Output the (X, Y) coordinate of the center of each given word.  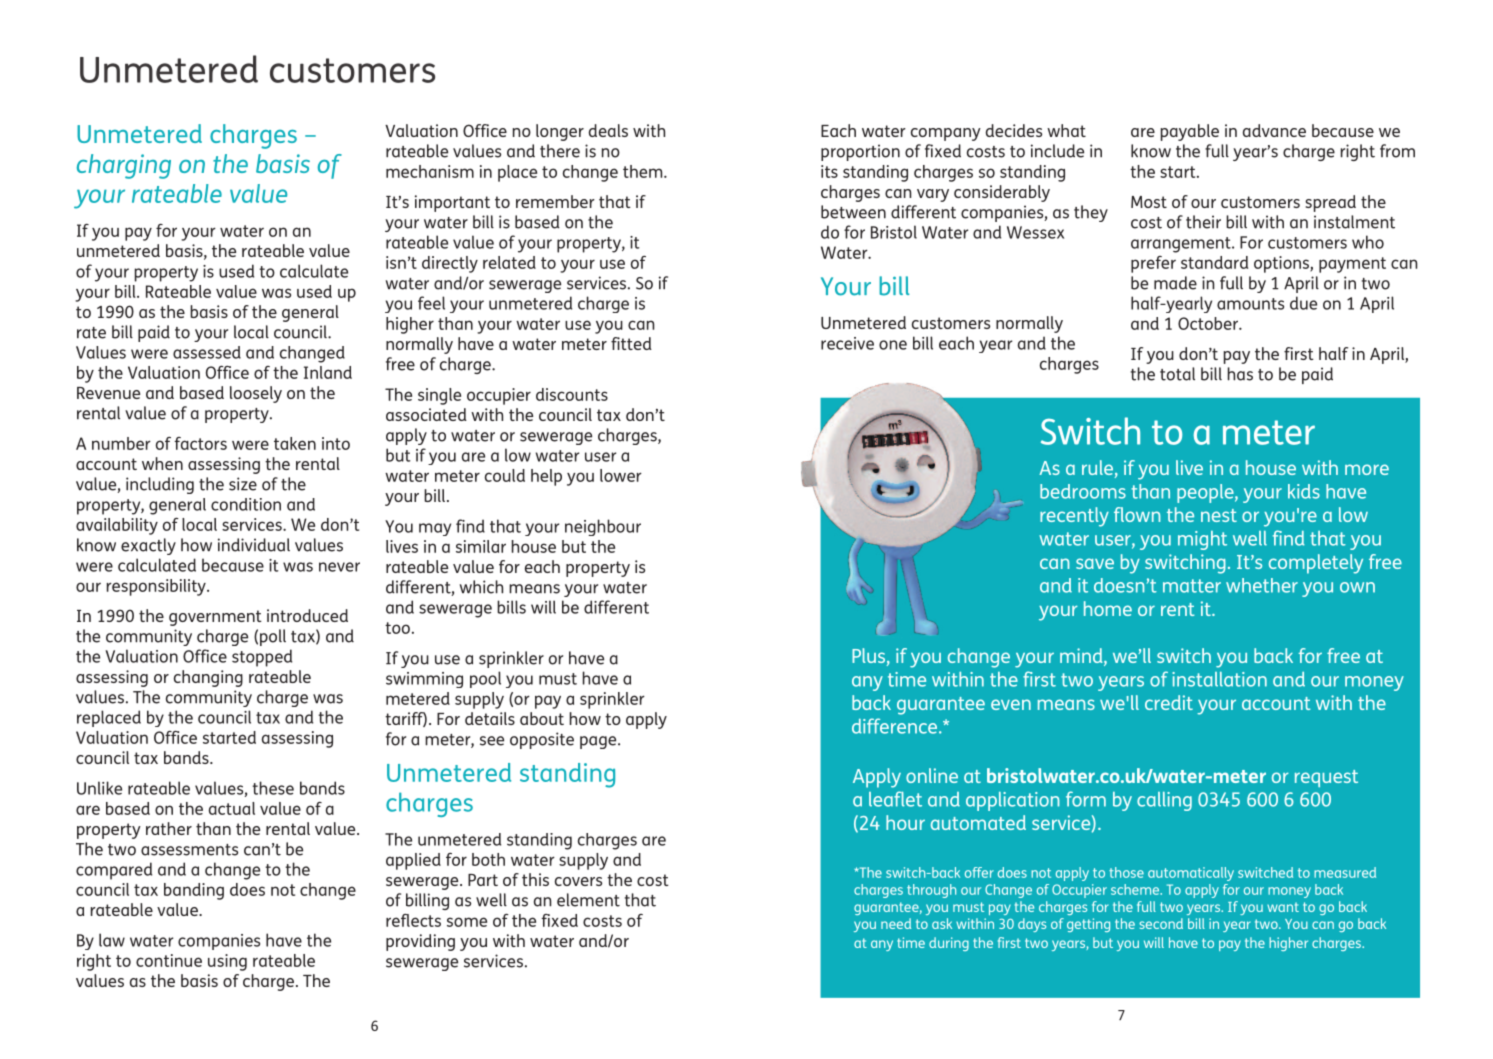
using (227, 962)
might (1202, 540)
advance (1274, 130)
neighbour (603, 527)
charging (124, 166)
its (829, 171)
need (896, 923)
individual (254, 545)
